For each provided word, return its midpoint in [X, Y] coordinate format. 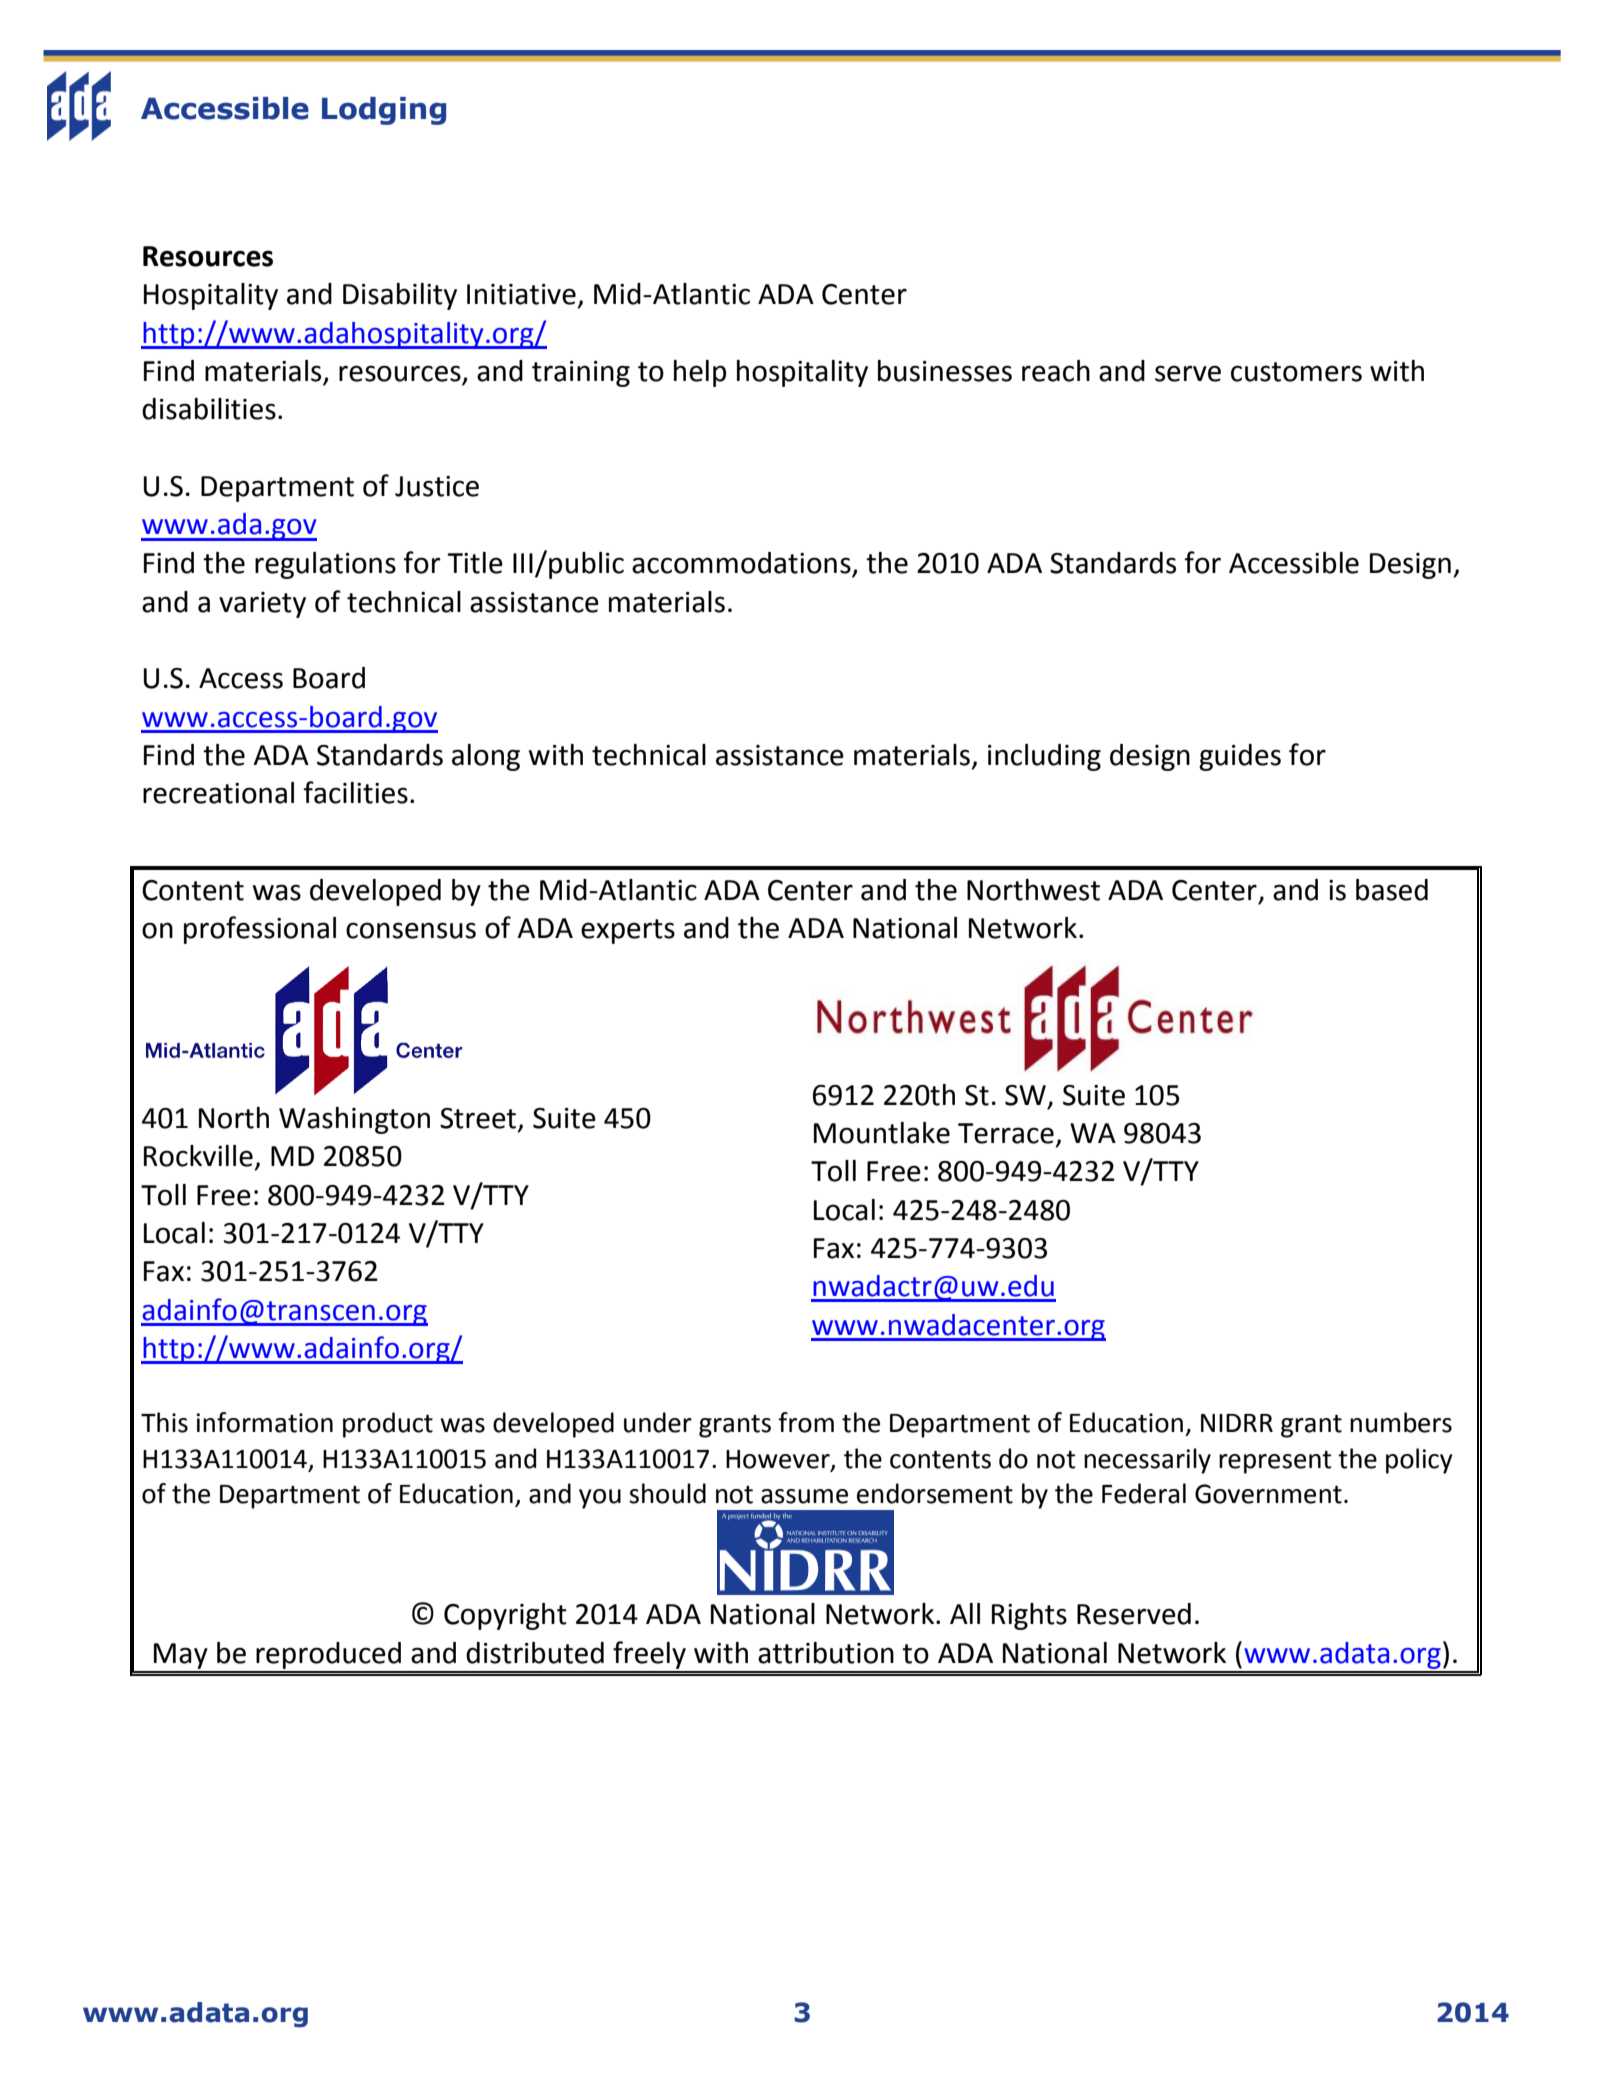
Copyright [505, 1616]
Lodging [384, 111]
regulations [325, 565]
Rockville [198, 1156]
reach [1056, 371]
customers [1296, 372]
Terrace [1006, 1133]
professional [260, 930]
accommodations [742, 564]
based [1392, 890]
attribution [826, 1653]
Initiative [521, 294]
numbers [1401, 1422]
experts [628, 931]
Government [1268, 1494]
